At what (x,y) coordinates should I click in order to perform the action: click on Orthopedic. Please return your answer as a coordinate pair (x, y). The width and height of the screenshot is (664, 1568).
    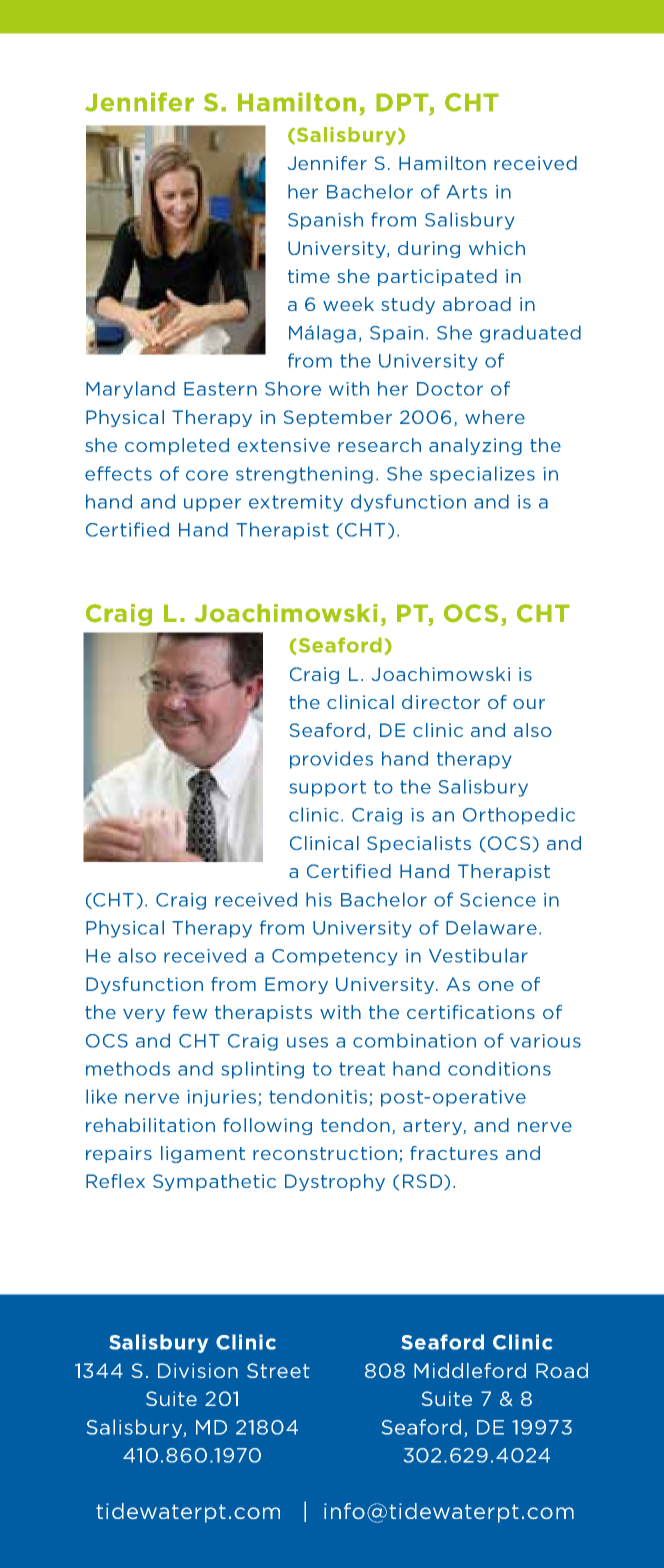
    Looking at the image, I should click on (519, 816).
